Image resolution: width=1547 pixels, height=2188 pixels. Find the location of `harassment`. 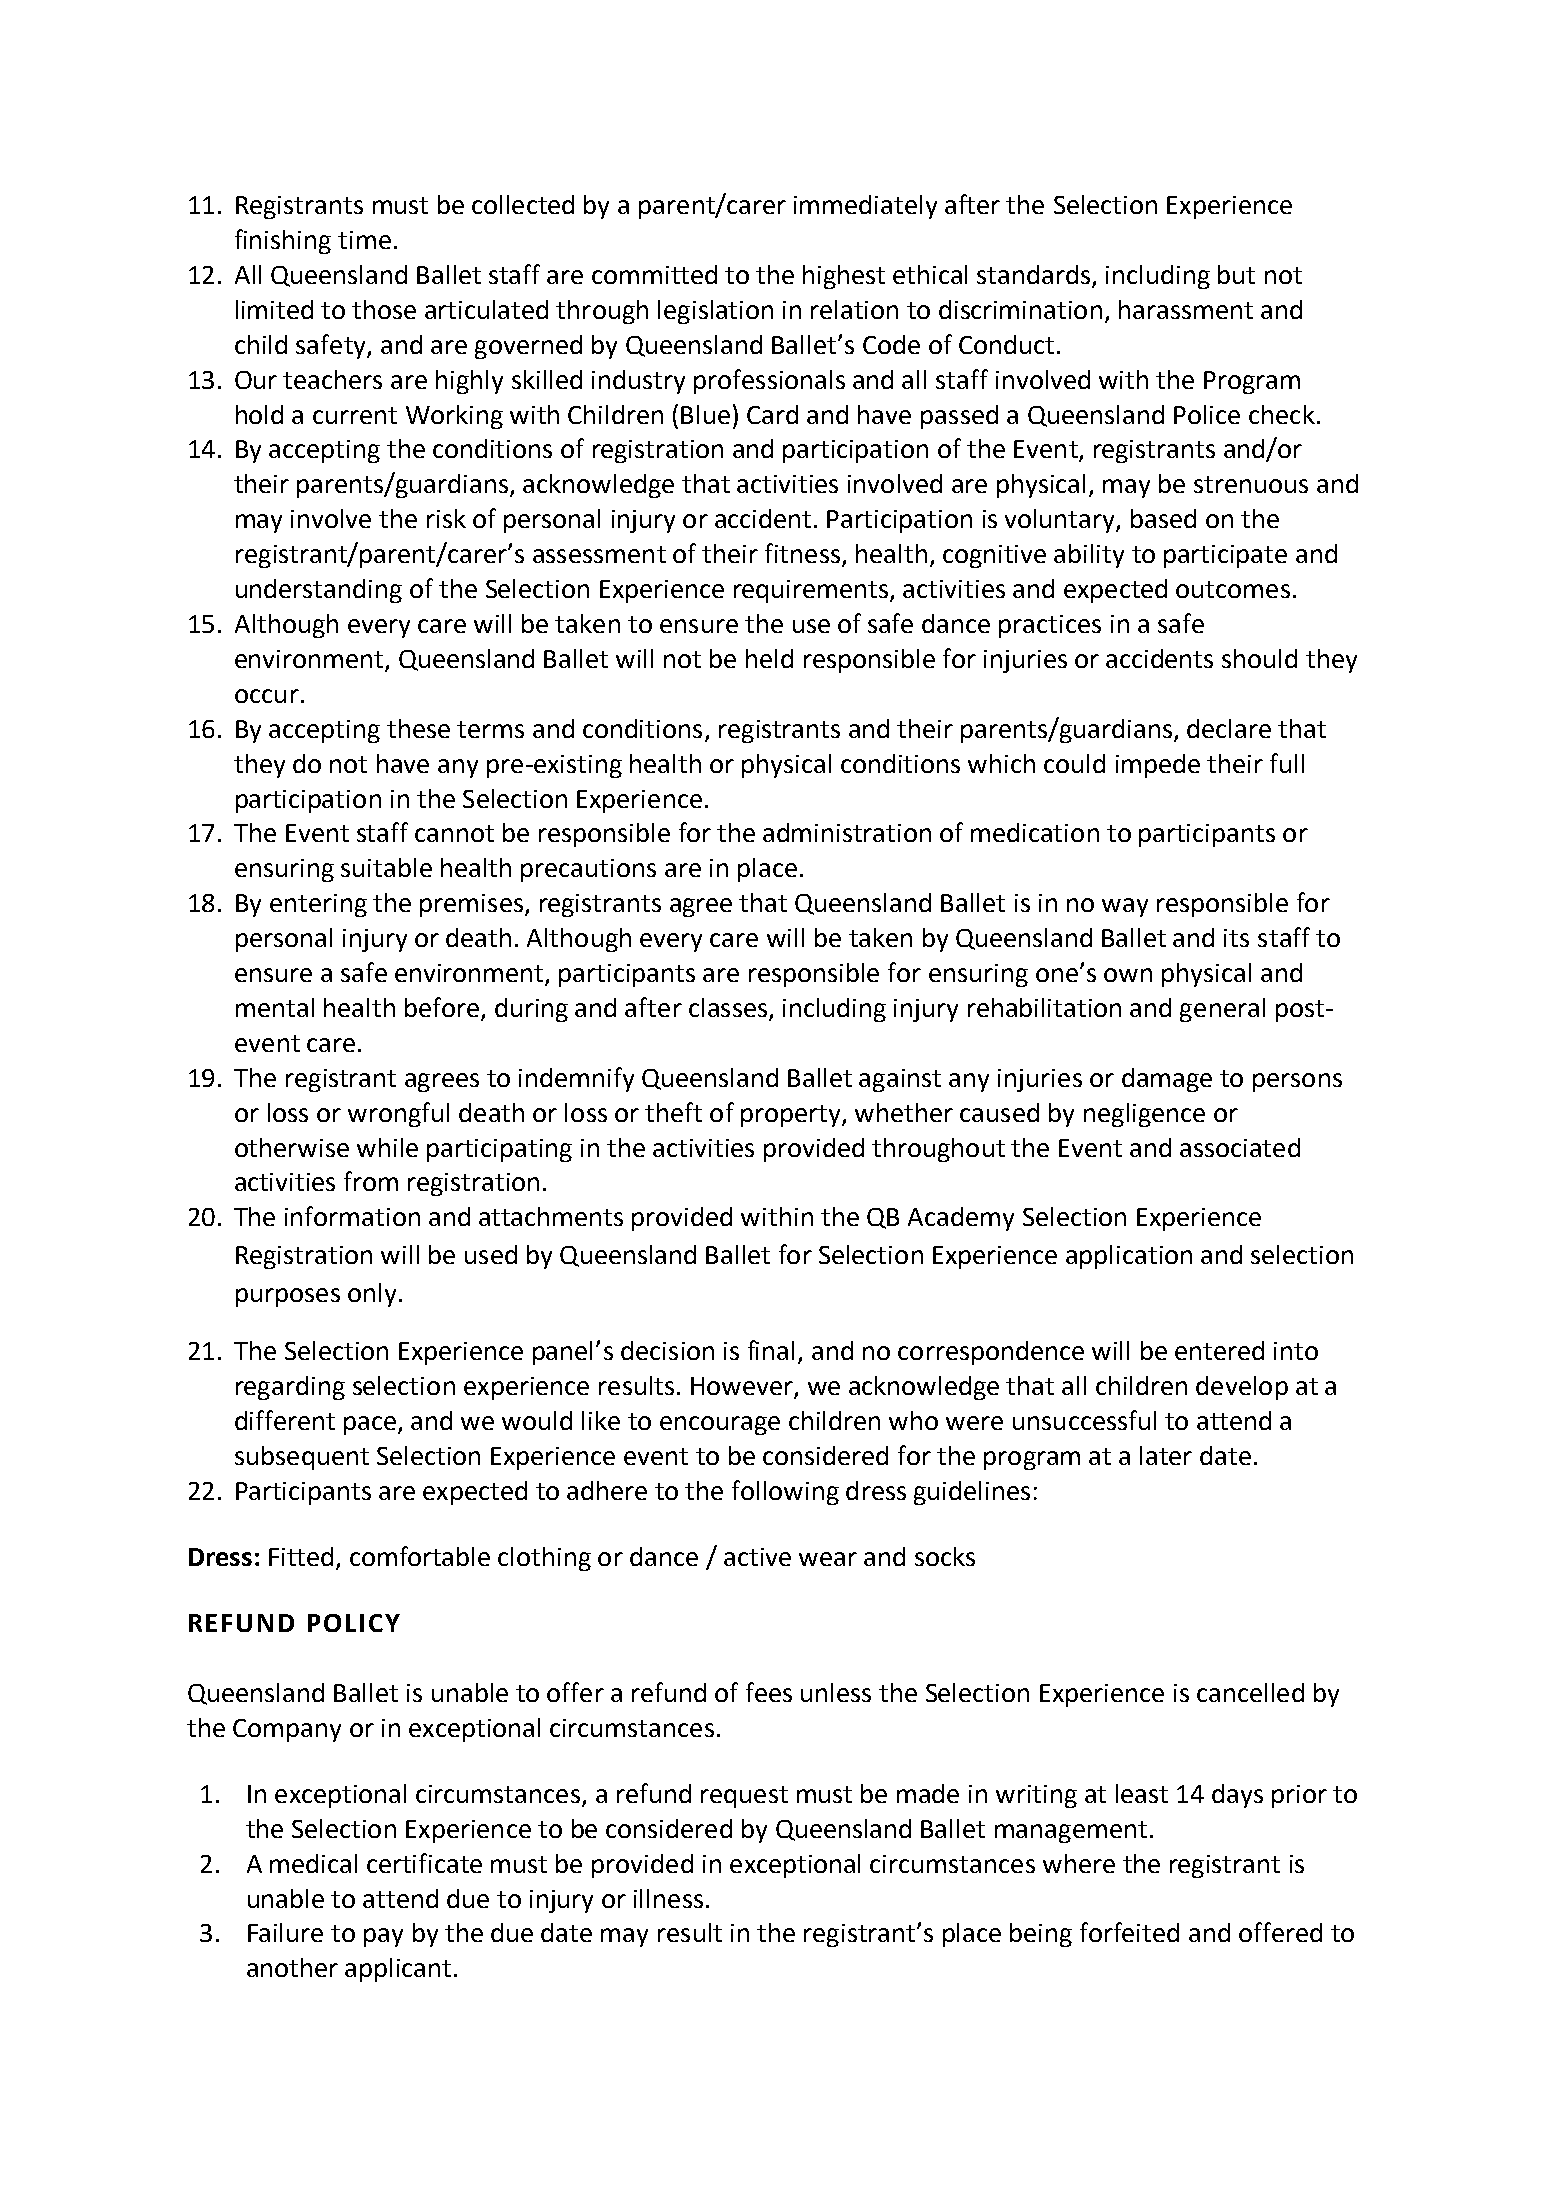

harassment is located at coordinates (1186, 309).
